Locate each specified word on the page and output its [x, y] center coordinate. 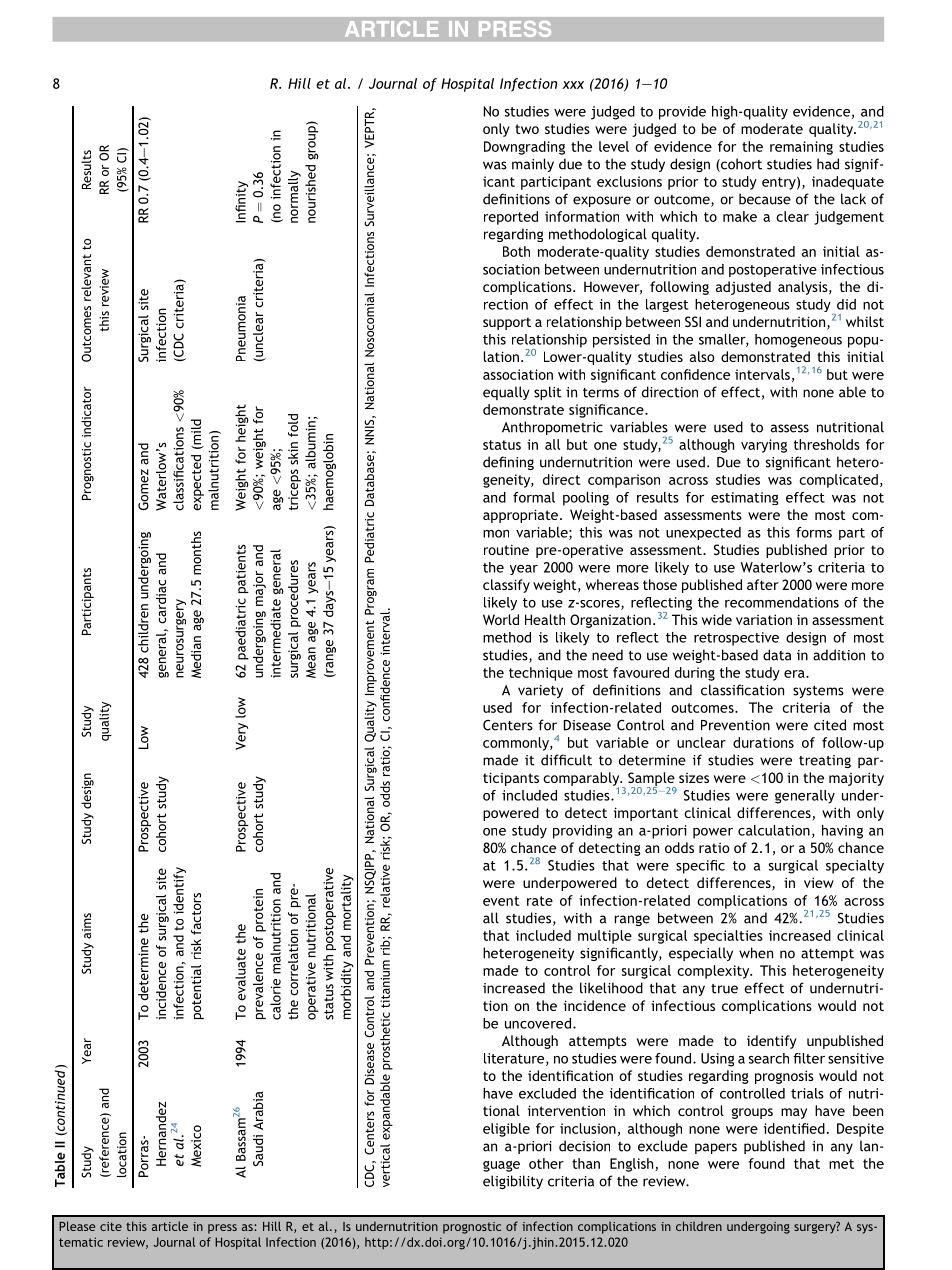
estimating [745, 498]
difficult [566, 760]
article [170, 1226]
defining [508, 463]
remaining [801, 148]
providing [583, 832]
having [842, 832]
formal [534, 497]
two [527, 129]
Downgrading [524, 148]
